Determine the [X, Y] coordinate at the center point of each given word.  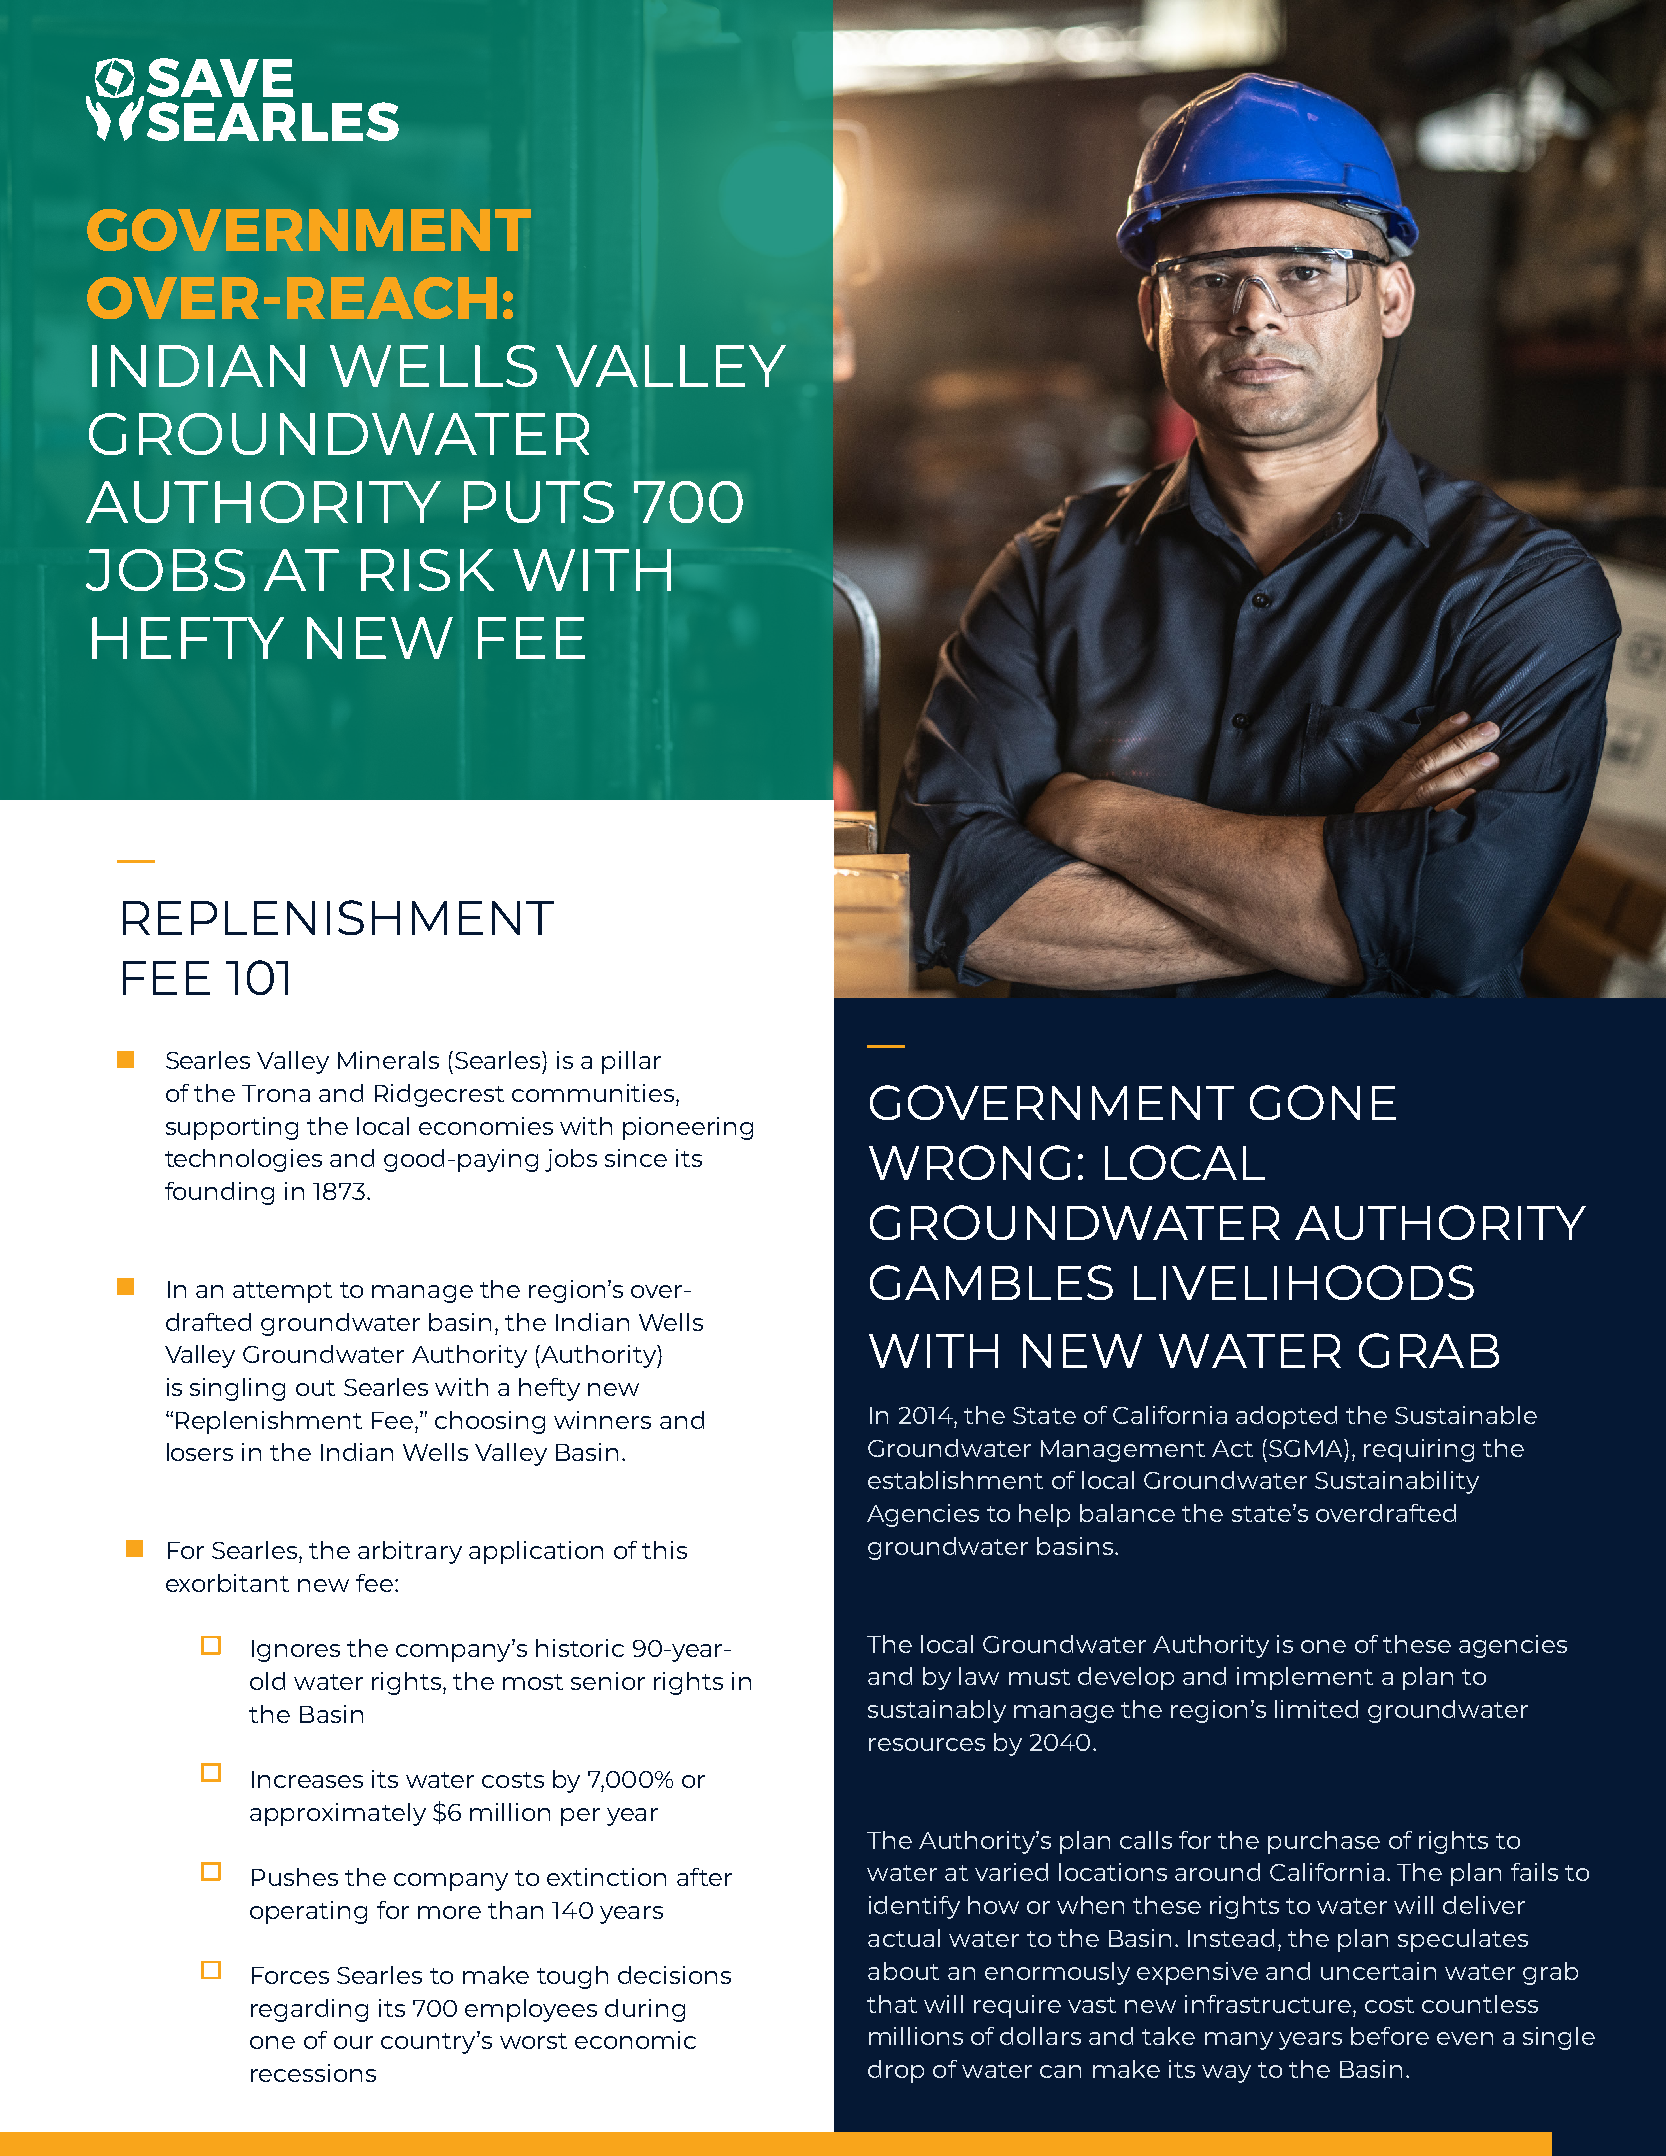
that [892, 2004]
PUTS [539, 502]
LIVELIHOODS [1304, 1282]
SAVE [220, 77]
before [1390, 2036]
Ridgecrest [439, 1095]
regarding [309, 2010]
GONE [1323, 1102]
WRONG [969, 1162]
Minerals [388, 1060]
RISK [427, 570]
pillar [631, 1062]
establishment [955, 1480]
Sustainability [1397, 1482]
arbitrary [410, 1552]
